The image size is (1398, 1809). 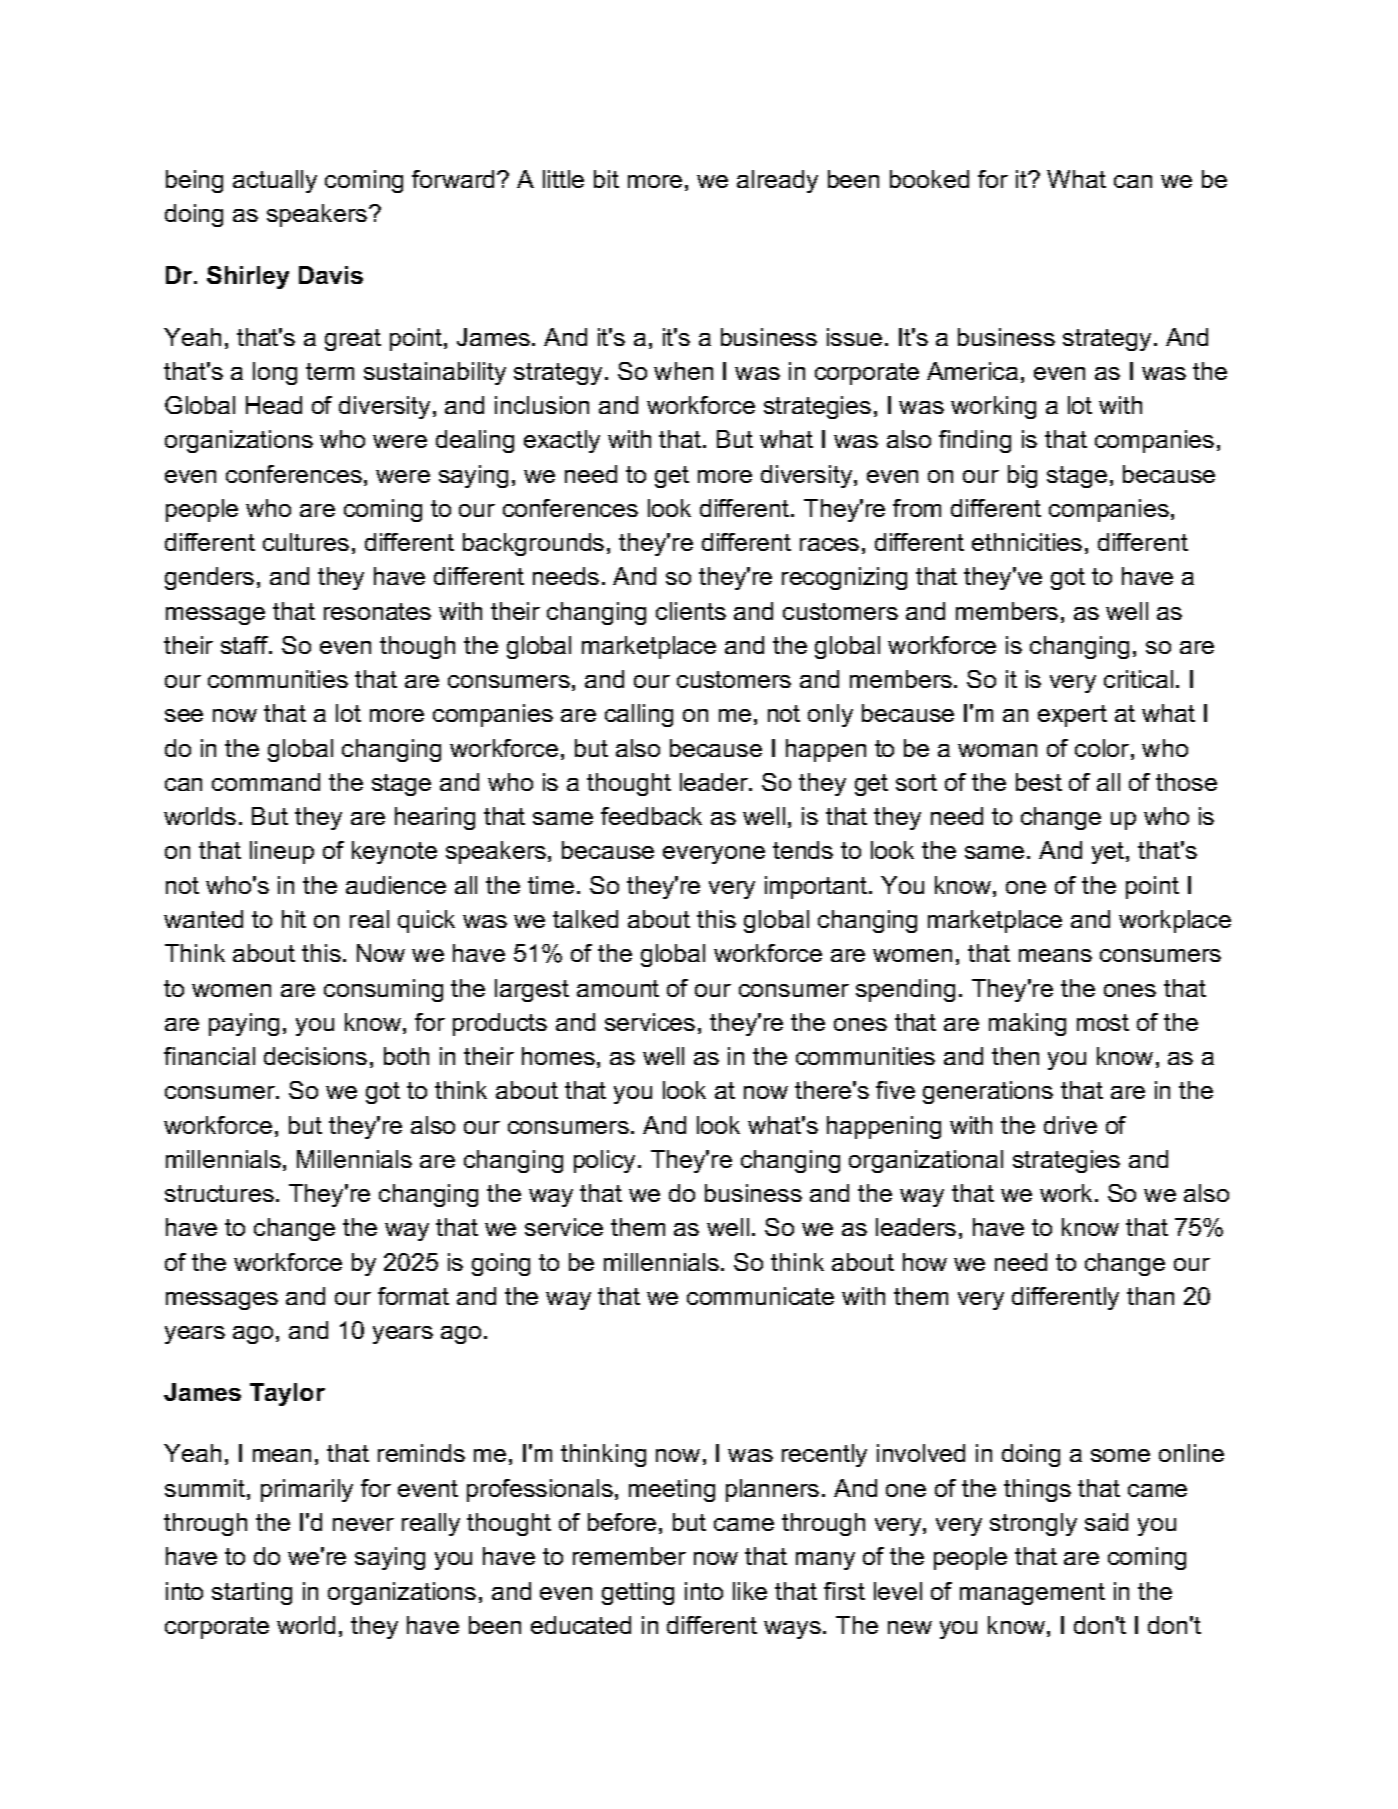 What do you see at coordinates (252, 1593) in the image?
I see `starting` at bounding box center [252, 1593].
